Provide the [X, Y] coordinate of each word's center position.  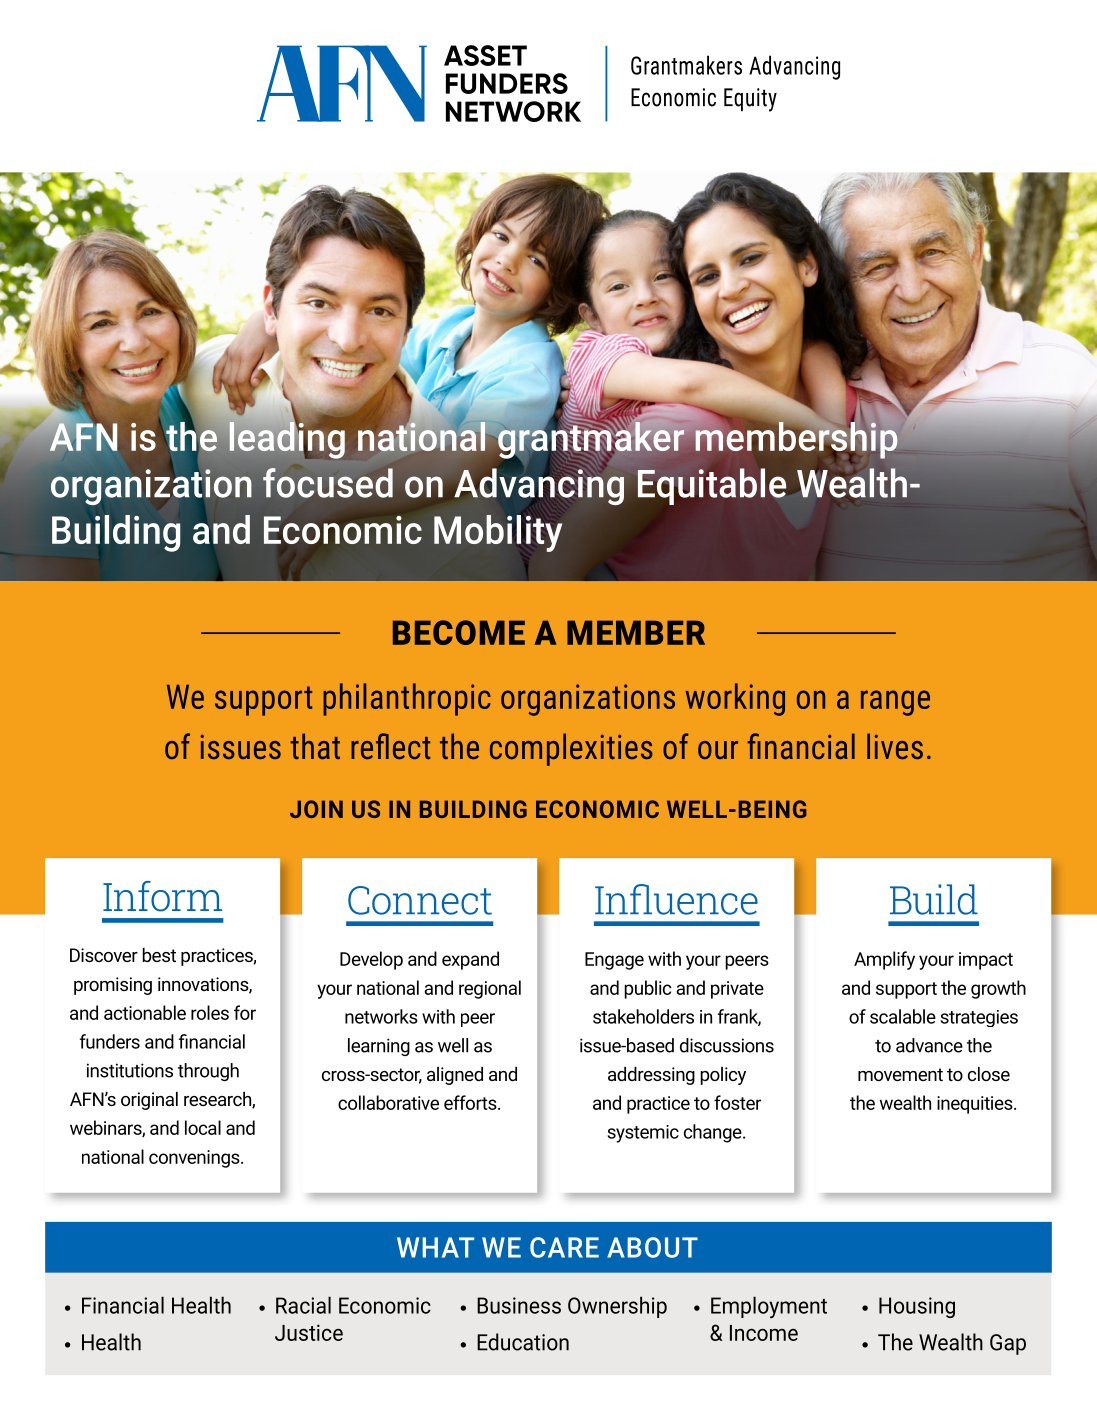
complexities [571, 749]
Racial [303, 1305]
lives [895, 746]
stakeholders [643, 1016]
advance [929, 1045]
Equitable [711, 486]
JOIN [316, 809]
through [208, 1072]
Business [519, 1305]
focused [328, 483]
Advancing [539, 486]
